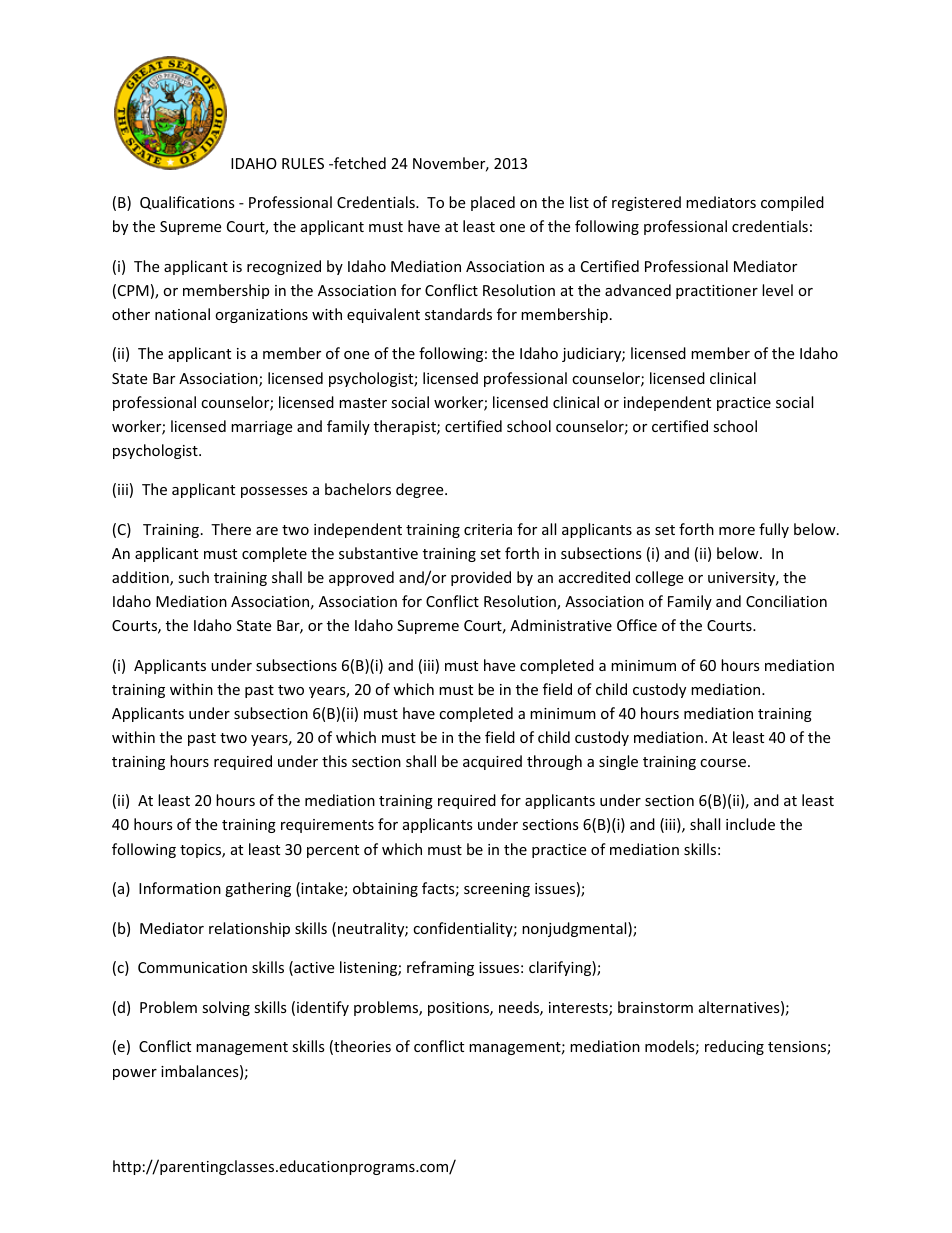 This screenshot has width=952, height=1233. I want to click on Qualifications, so click(187, 203).
